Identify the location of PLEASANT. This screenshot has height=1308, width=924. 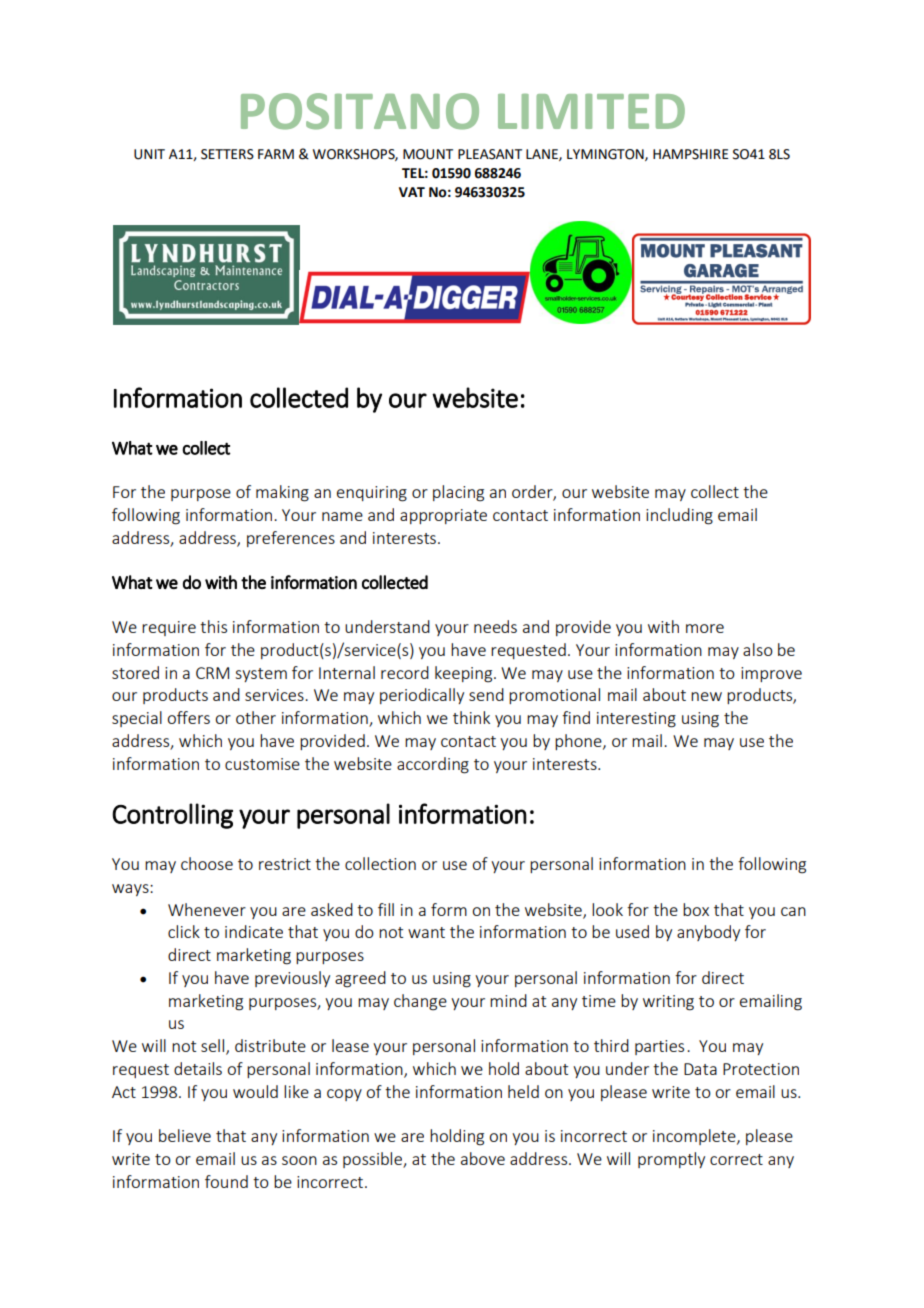
(490, 154).
